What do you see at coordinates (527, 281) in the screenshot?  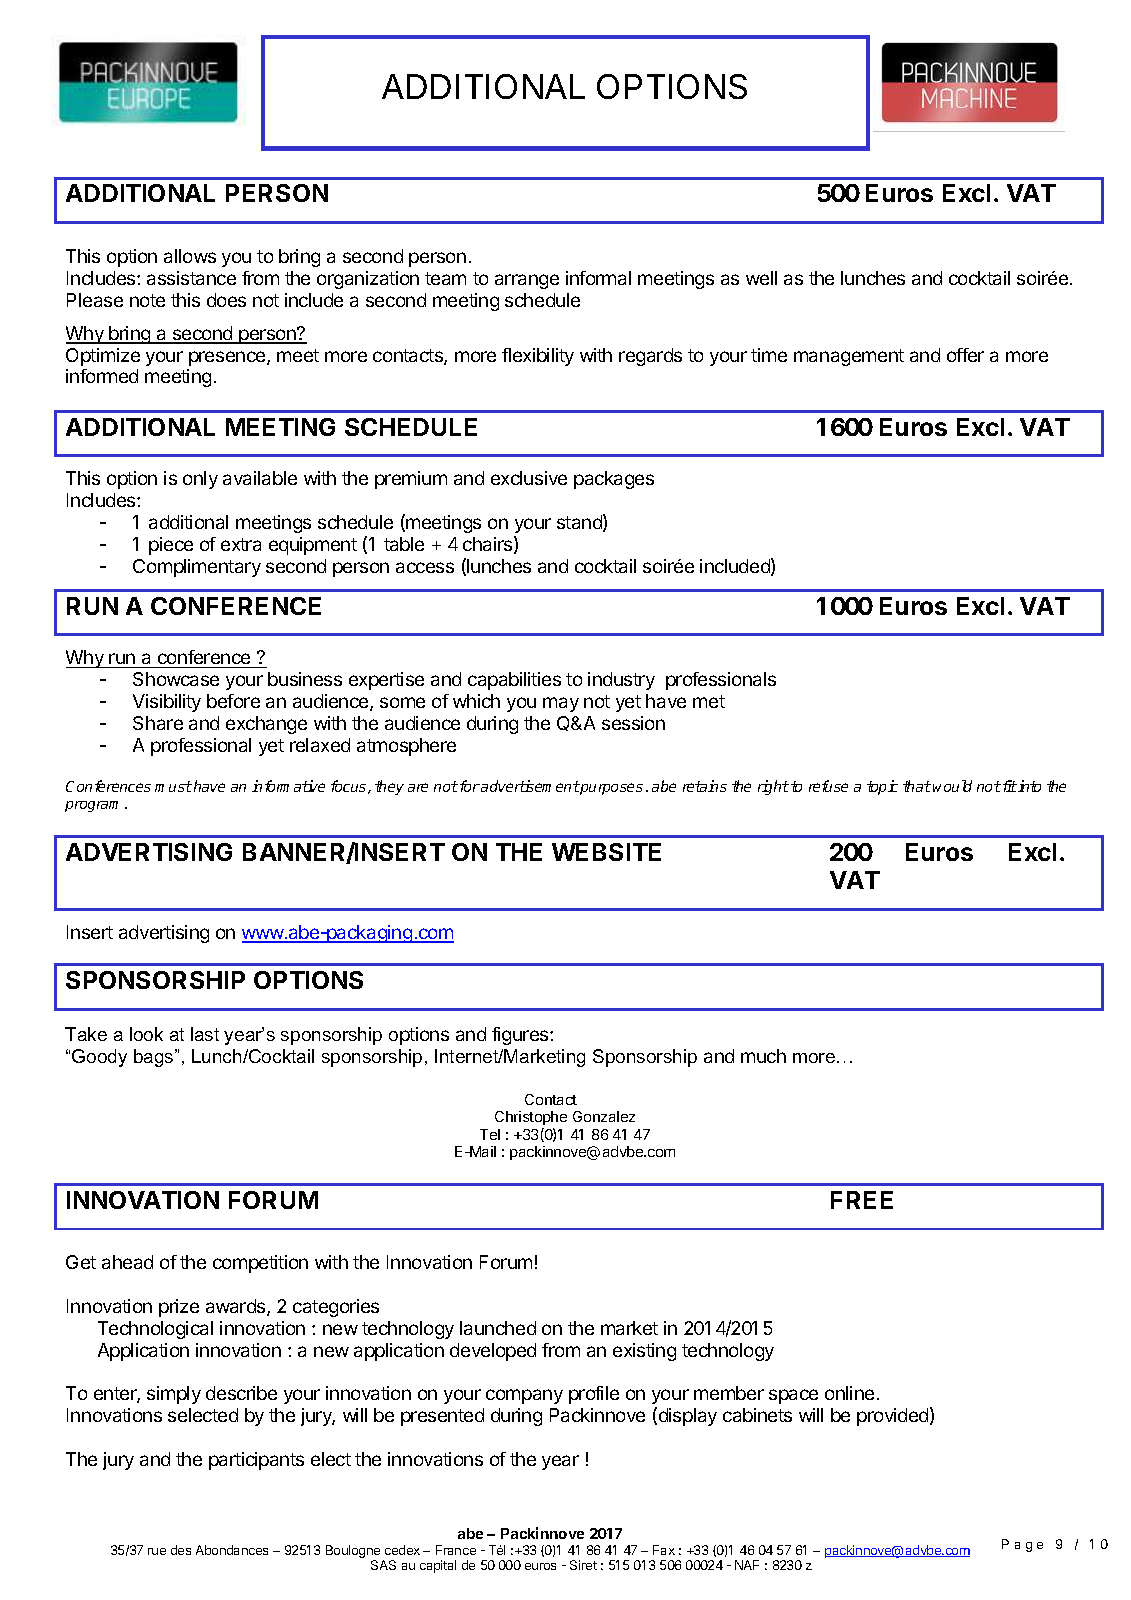 I see `arrange` at bounding box center [527, 281].
